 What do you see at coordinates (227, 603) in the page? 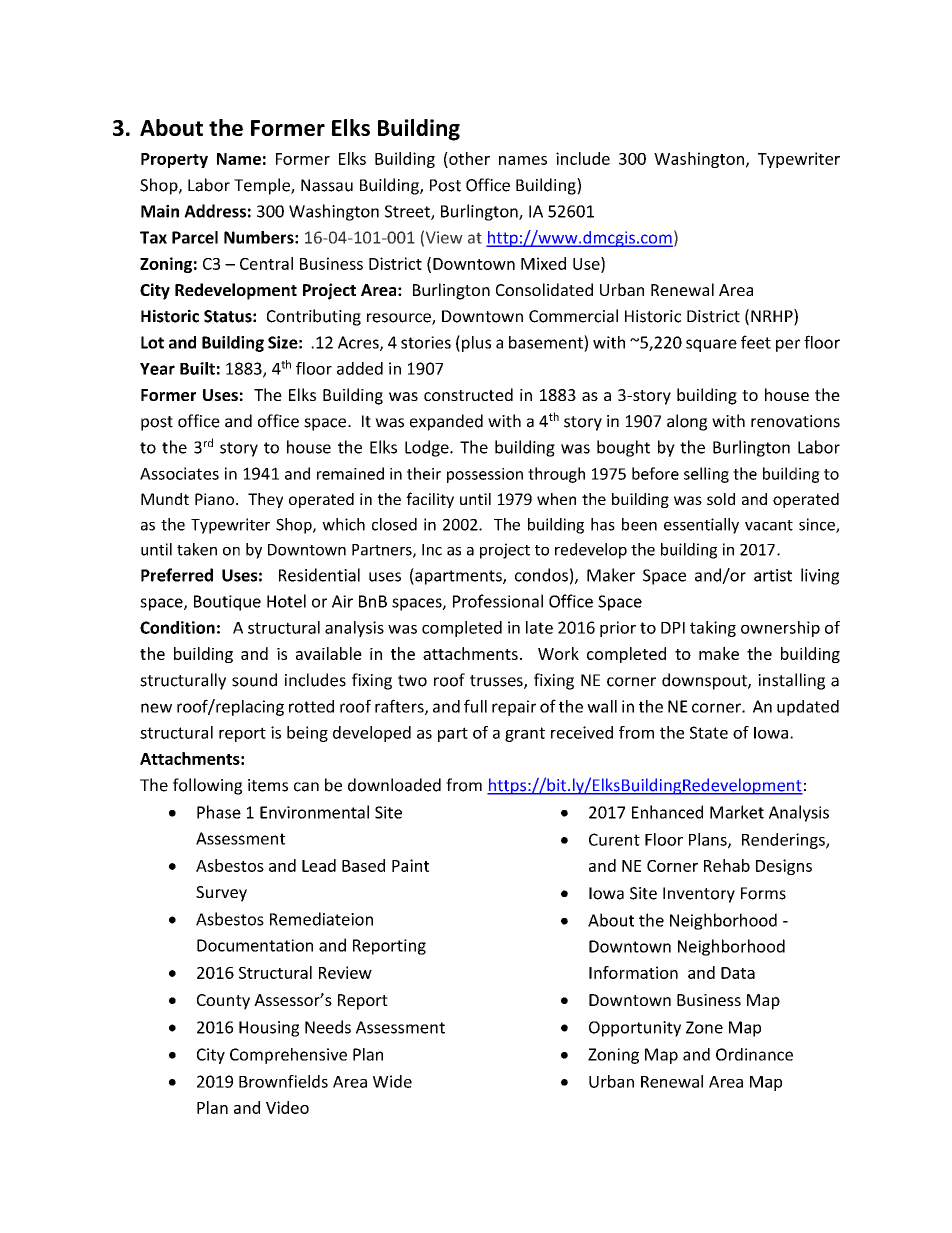
I see `Boutique` at bounding box center [227, 603].
